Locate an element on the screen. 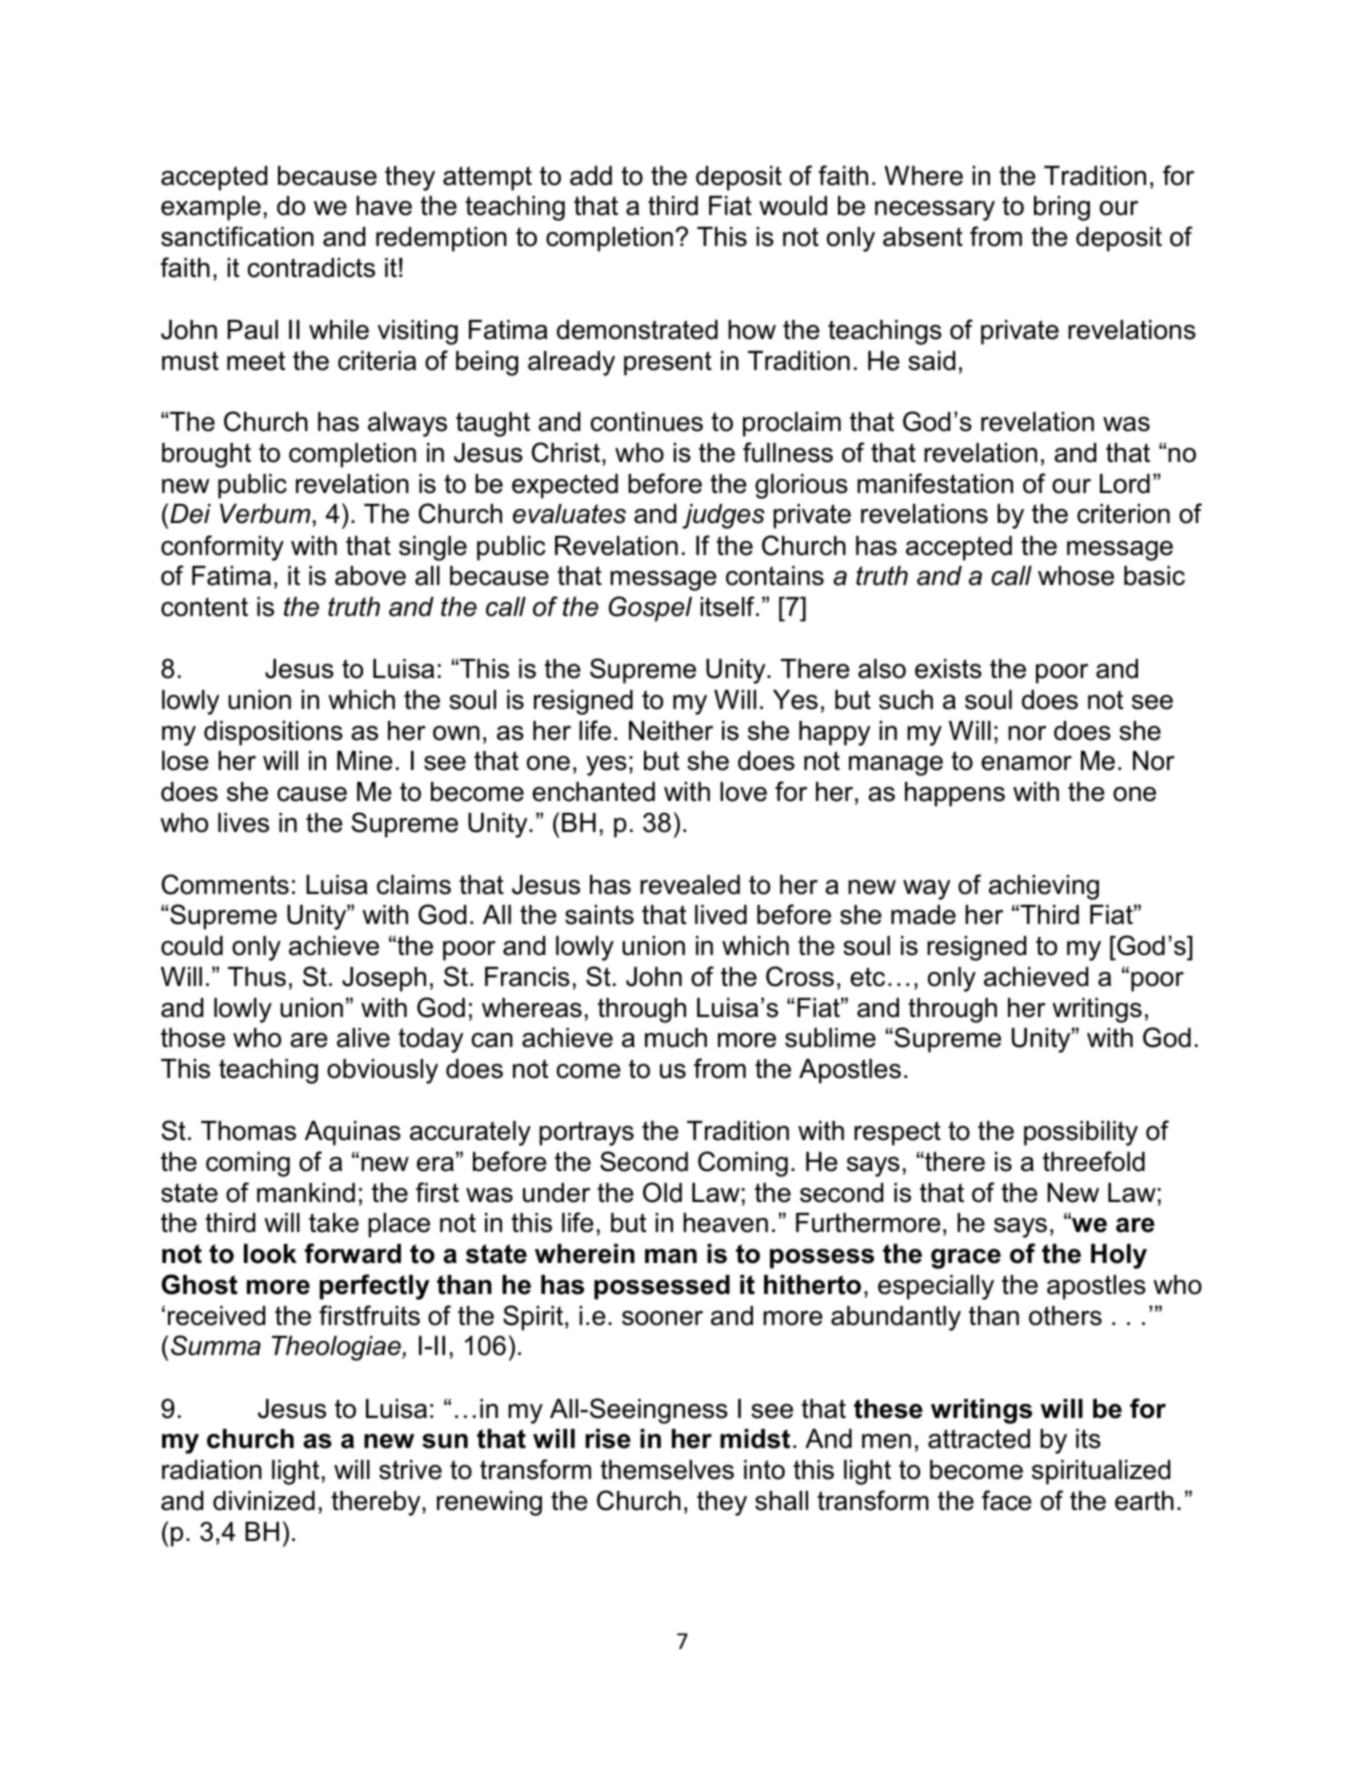  bring is located at coordinates (1062, 208).
